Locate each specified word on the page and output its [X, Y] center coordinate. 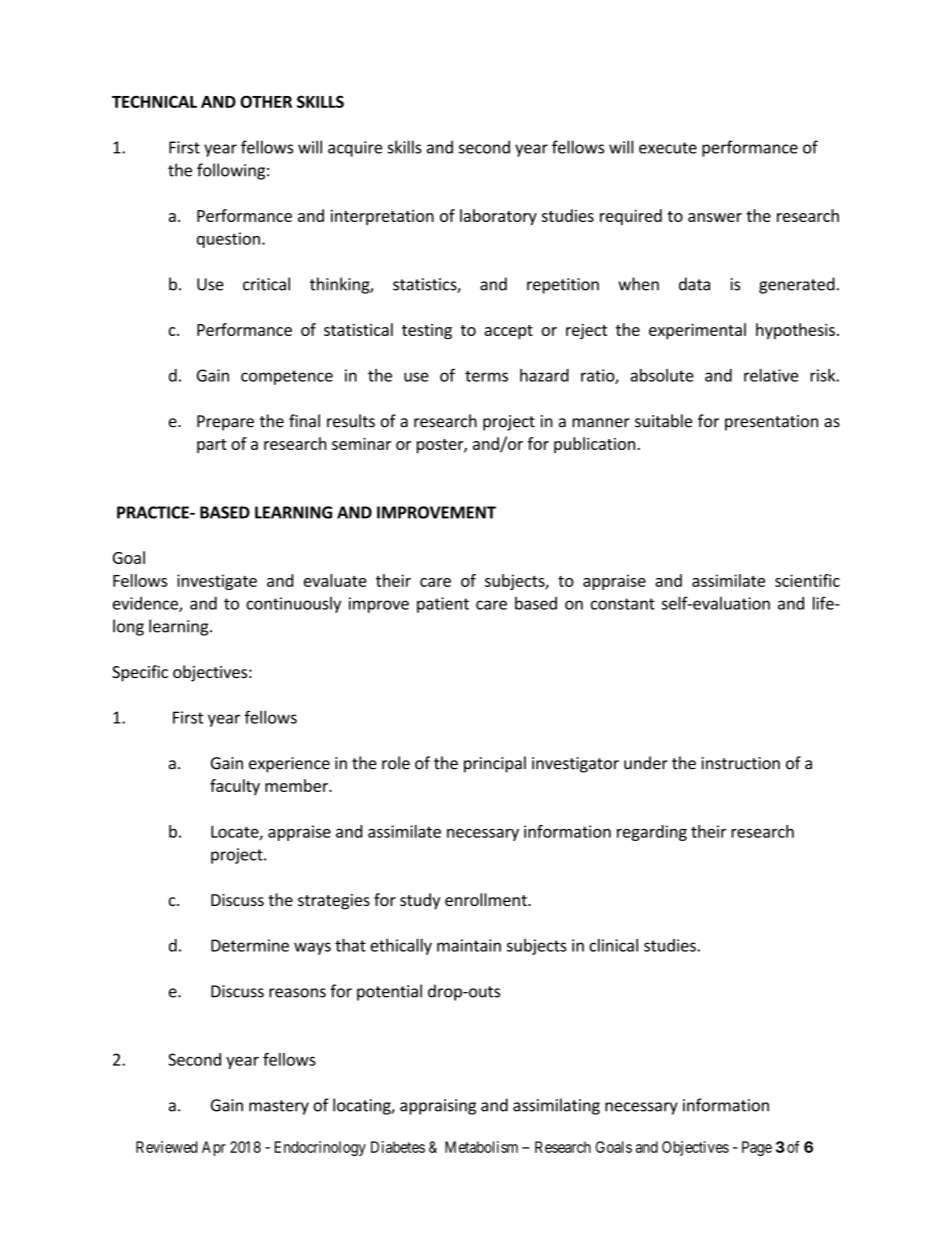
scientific [807, 580]
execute [668, 148]
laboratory [498, 217]
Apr [214, 1148]
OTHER [266, 101]
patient [443, 605]
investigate [217, 582]
